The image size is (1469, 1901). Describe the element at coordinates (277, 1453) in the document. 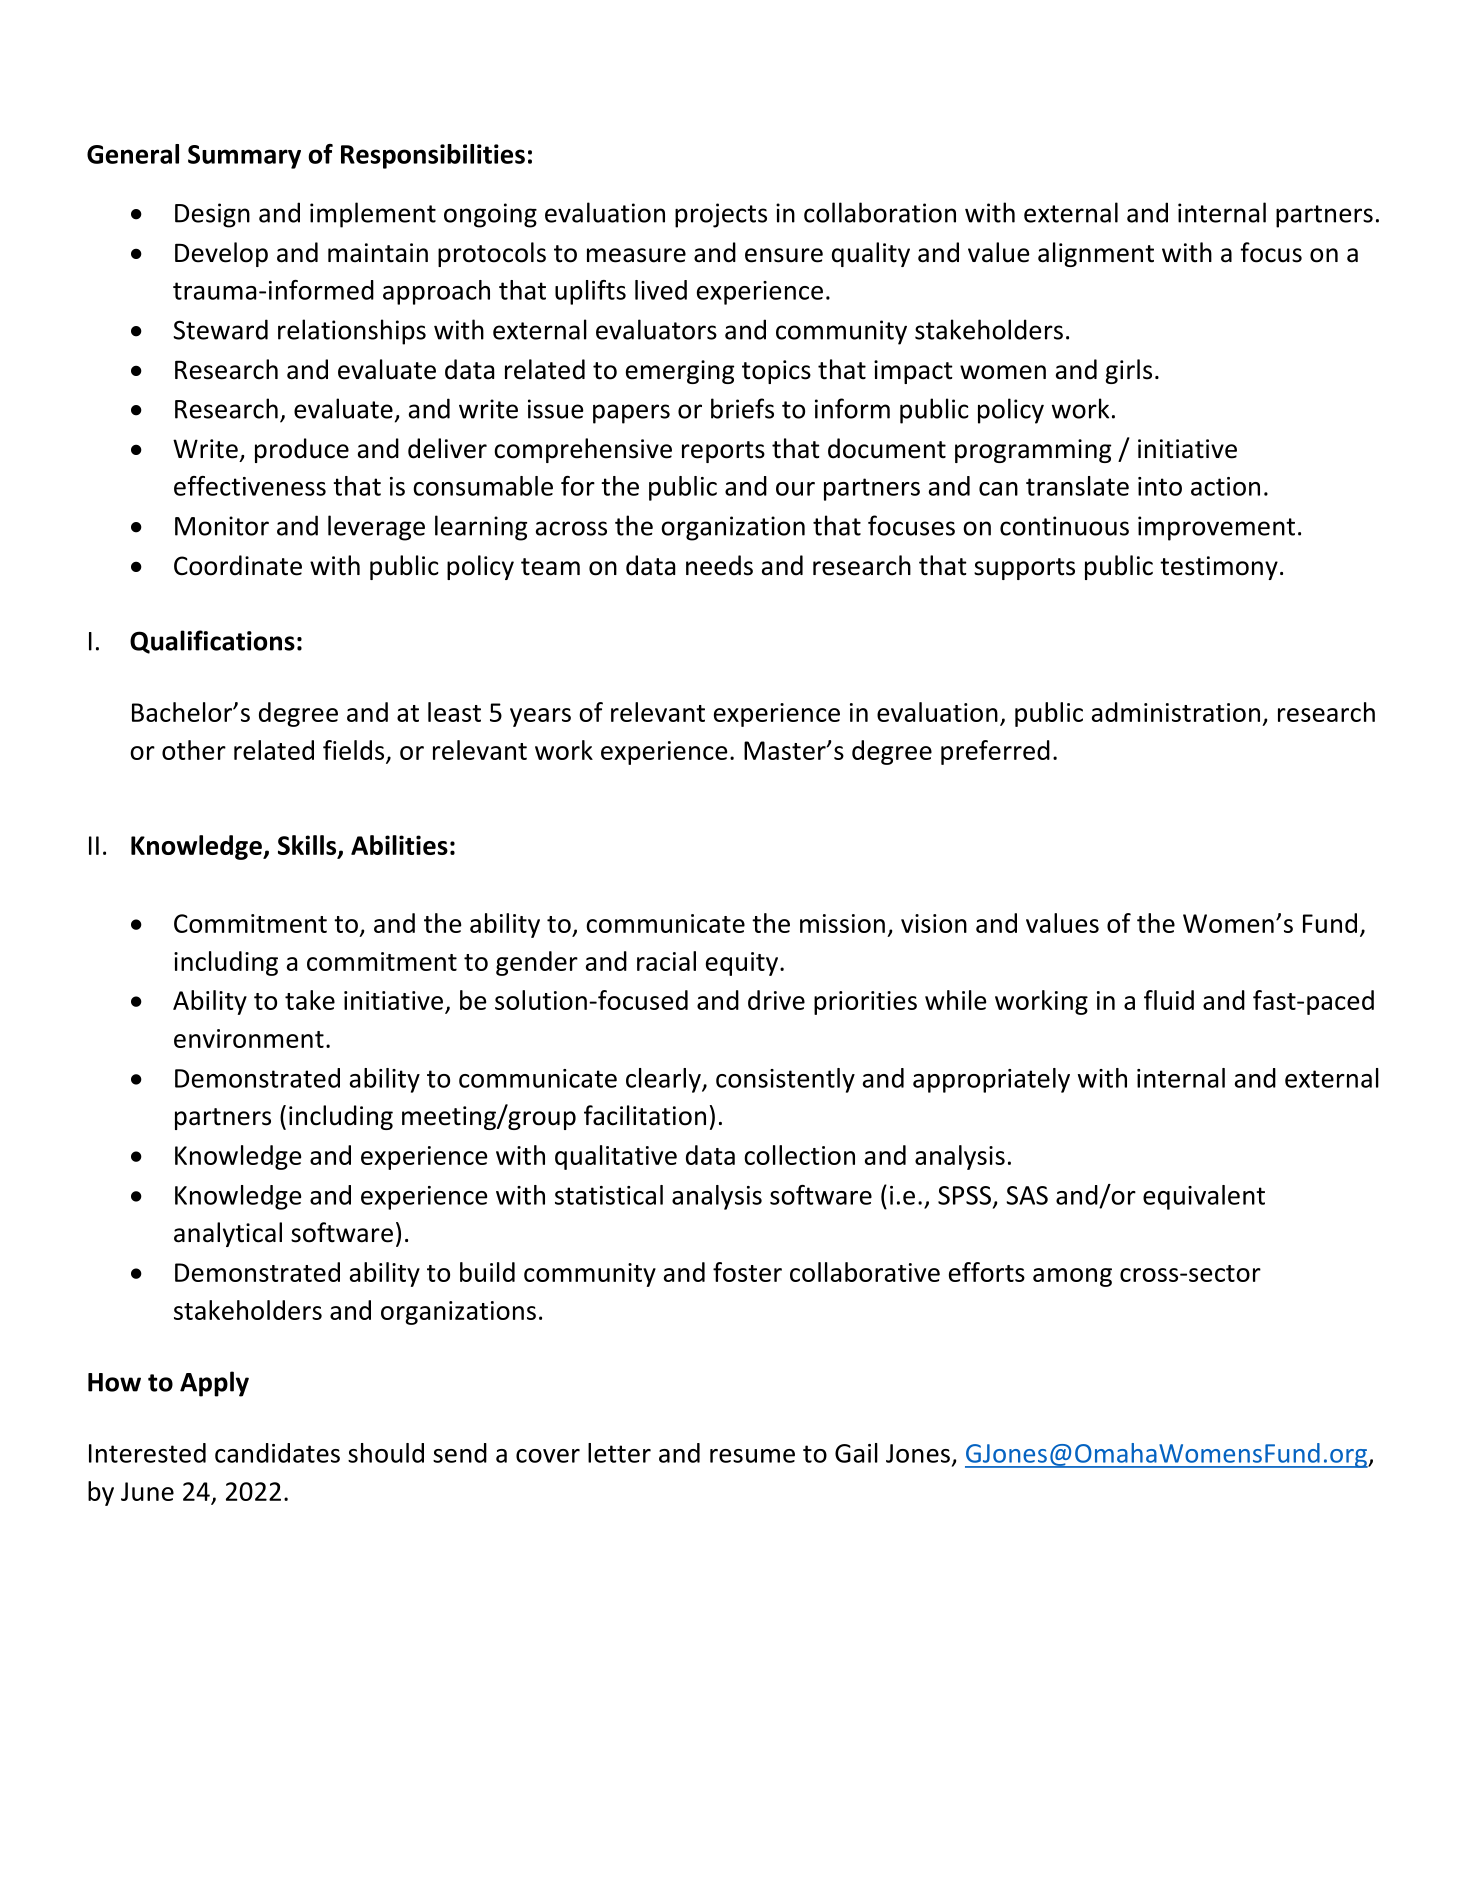

I see `candidates` at that location.
